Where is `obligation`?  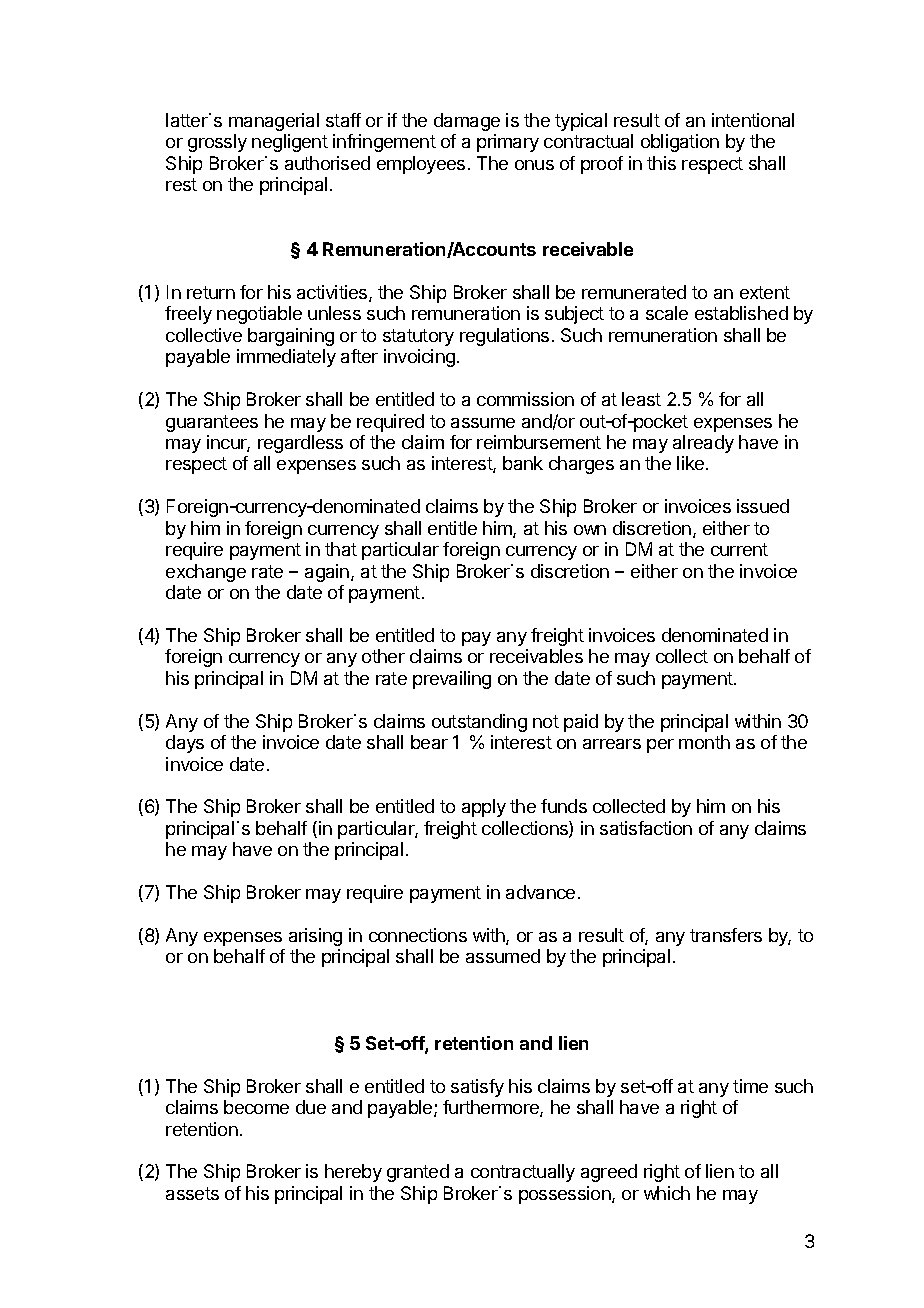 obligation is located at coordinates (680, 143).
